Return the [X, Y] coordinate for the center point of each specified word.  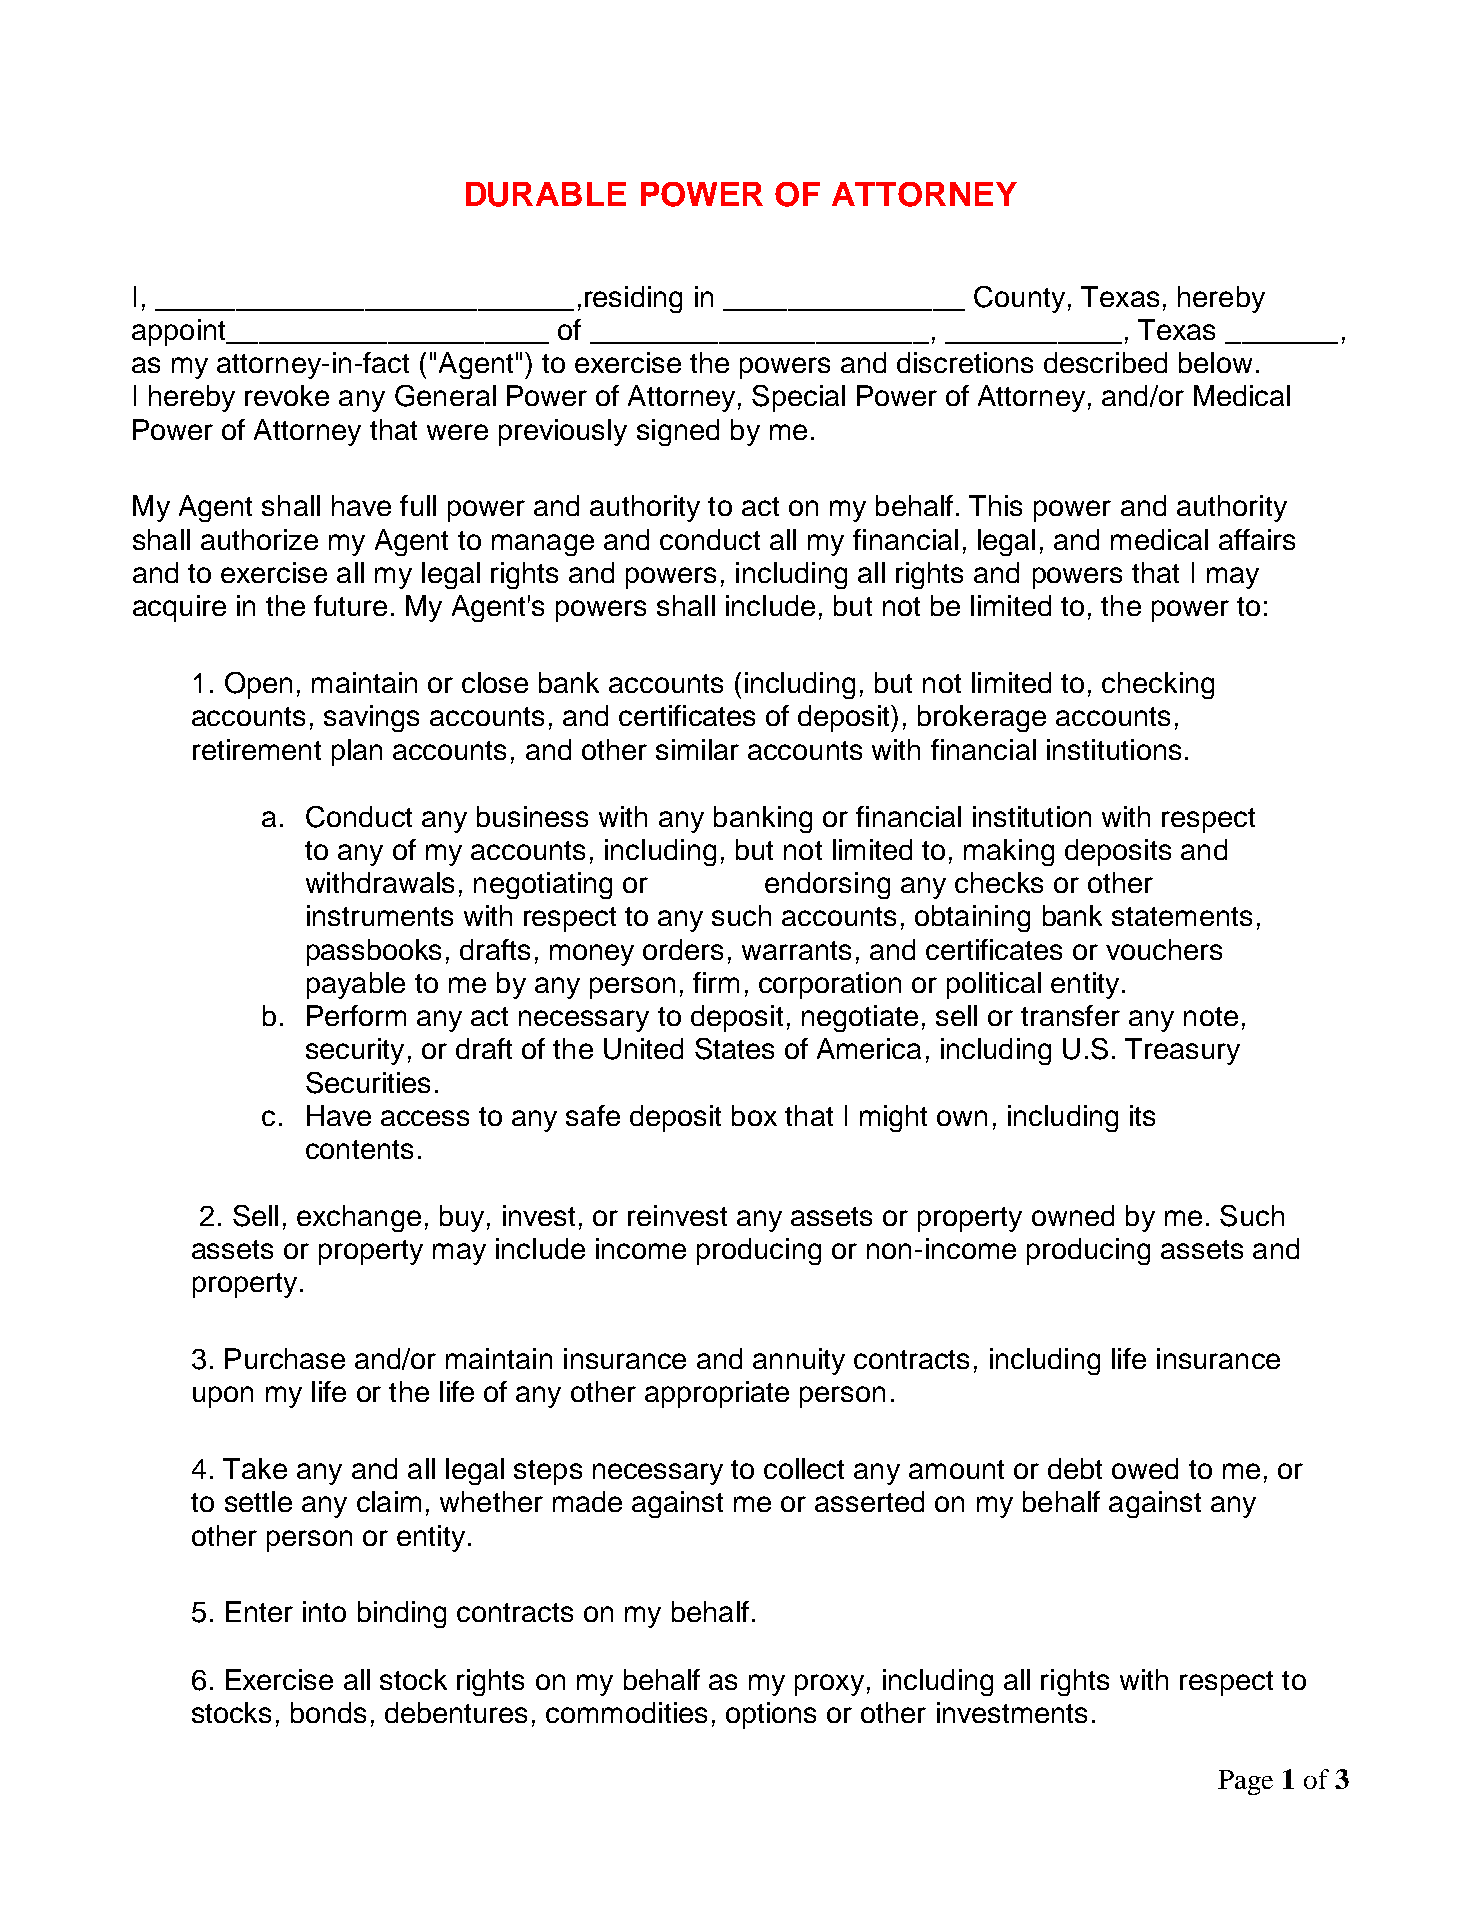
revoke [287, 395]
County [1019, 299]
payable [356, 985]
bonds [328, 1712]
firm [716, 982]
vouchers [1164, 949]
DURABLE [546, 194]
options [771, 1715]
